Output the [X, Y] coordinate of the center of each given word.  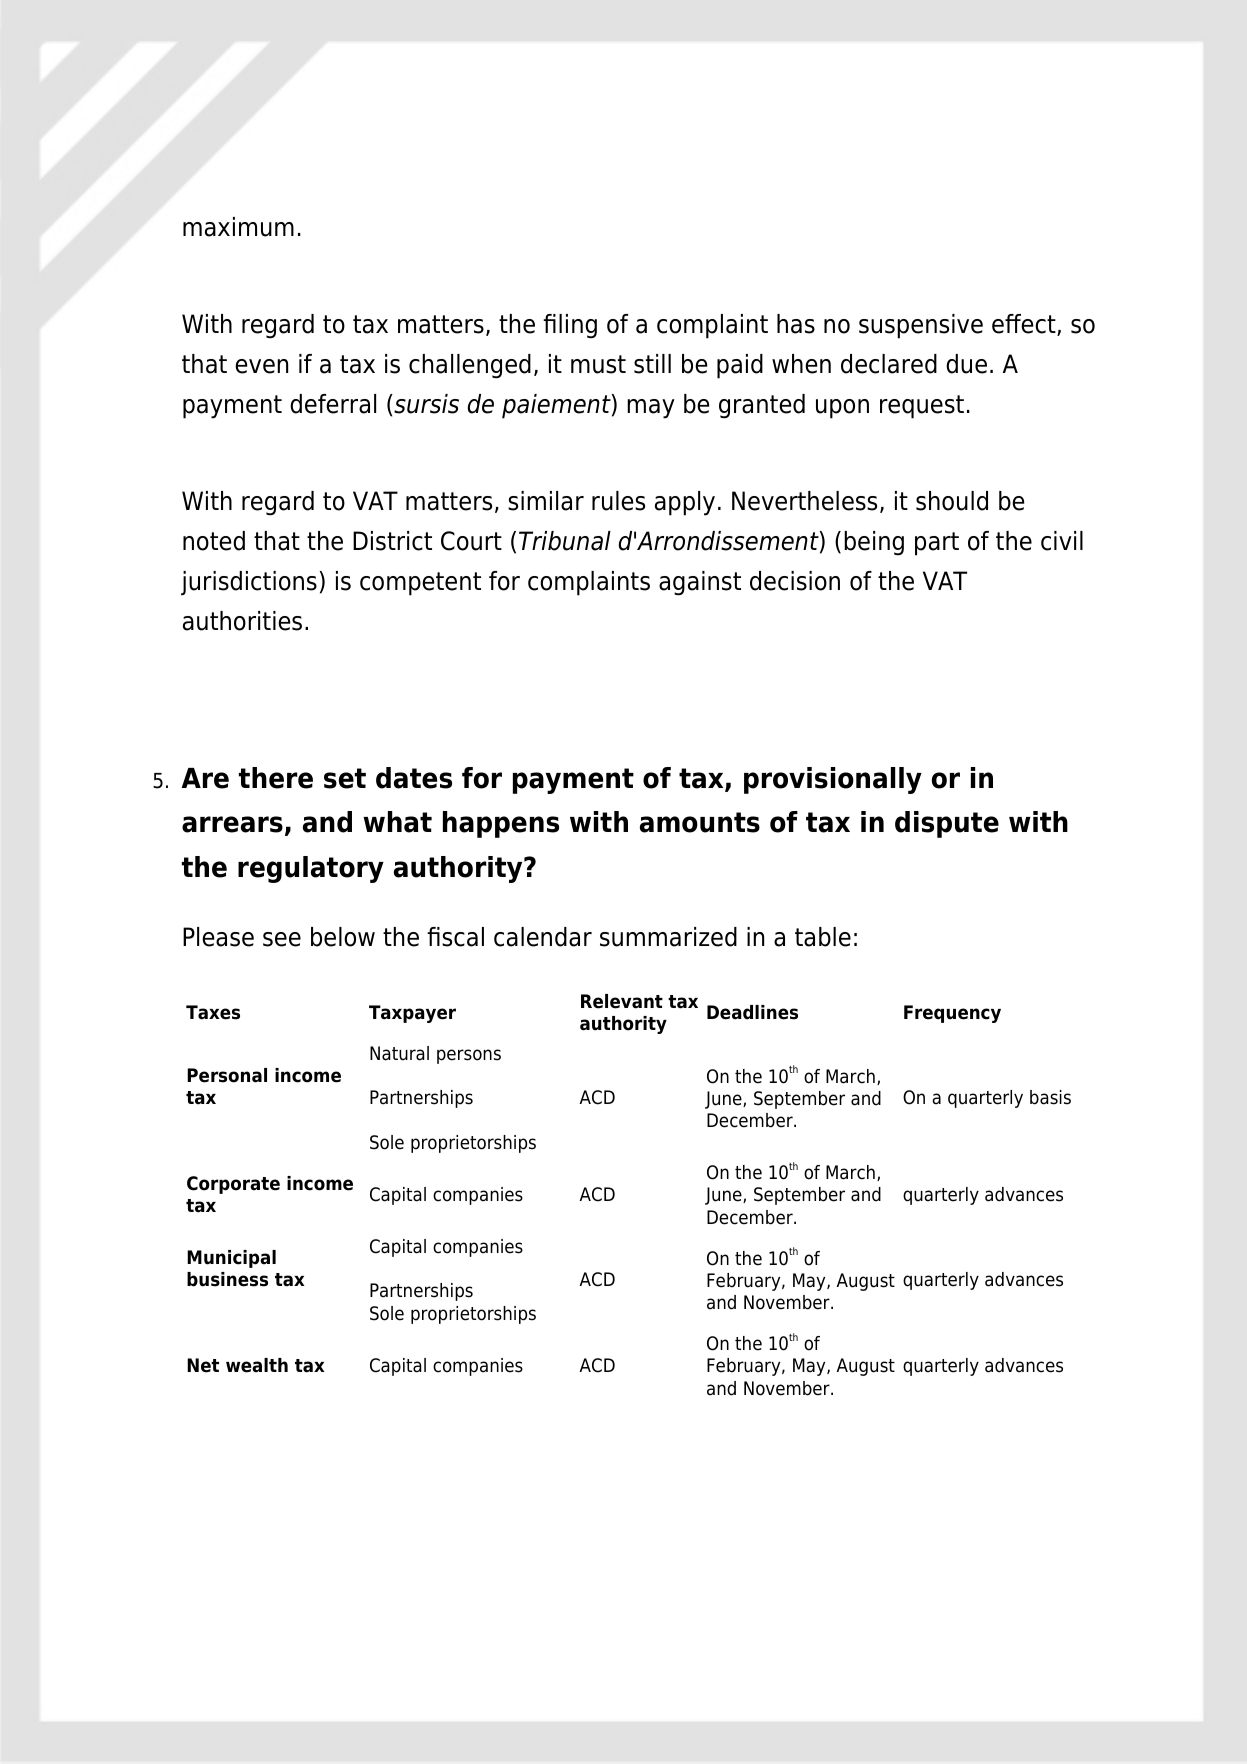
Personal [227, 1075]
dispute [947, 824]
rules [618, 501]
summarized [668, 937]
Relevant [622, 1001]
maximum [238, 227]
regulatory [311, 869]
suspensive [921, 326]
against [700, 583]
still [652, 364]
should [952, 501]
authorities [242, 621]
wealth [257, 1365]
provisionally [833, 780]
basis [1050, 1097]
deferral [333, 404]
